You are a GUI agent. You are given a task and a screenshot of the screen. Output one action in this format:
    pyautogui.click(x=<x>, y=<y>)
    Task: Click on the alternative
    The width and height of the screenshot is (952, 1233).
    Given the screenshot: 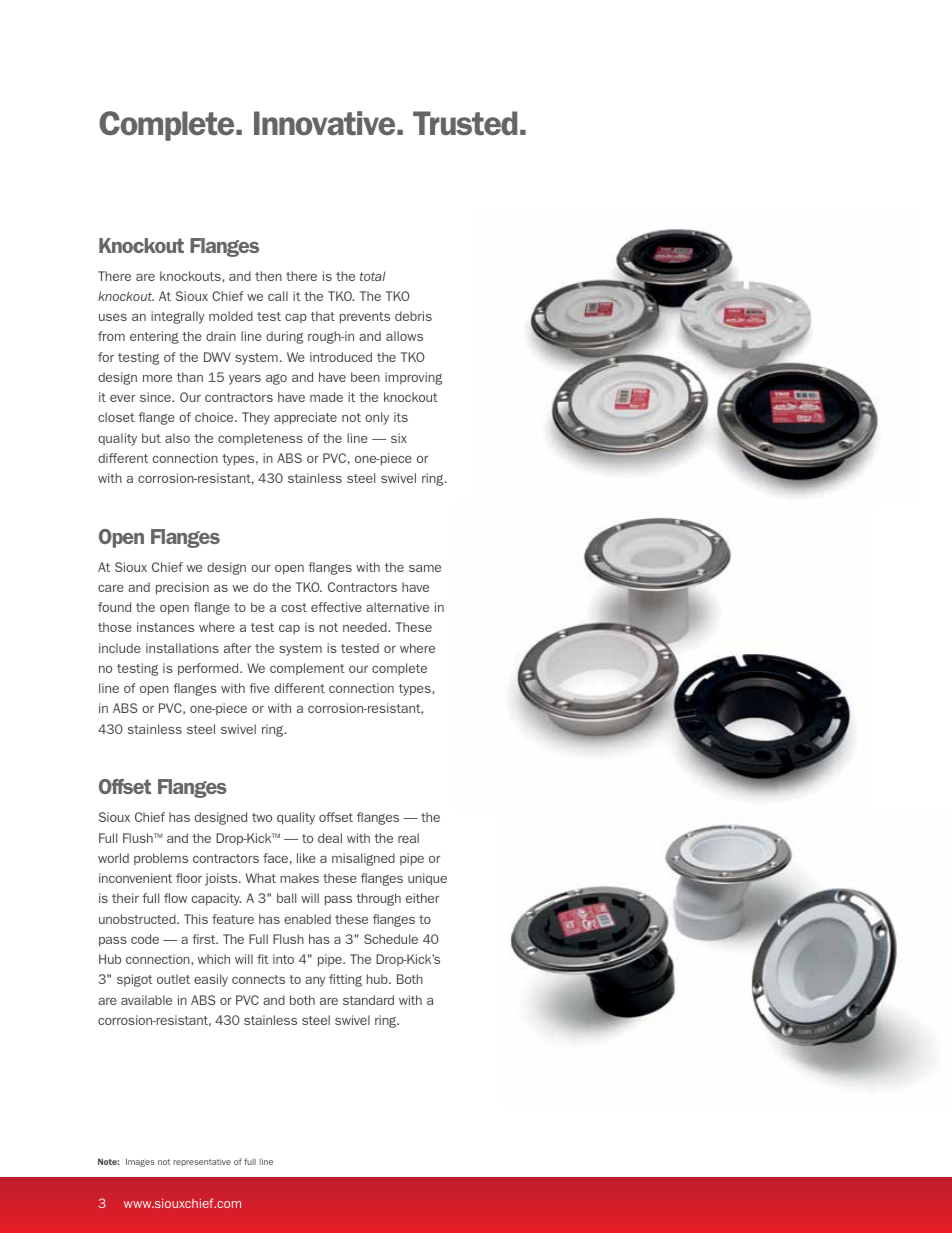 What is the action you would take?
    pyautogui.click(x=397, y=607)
